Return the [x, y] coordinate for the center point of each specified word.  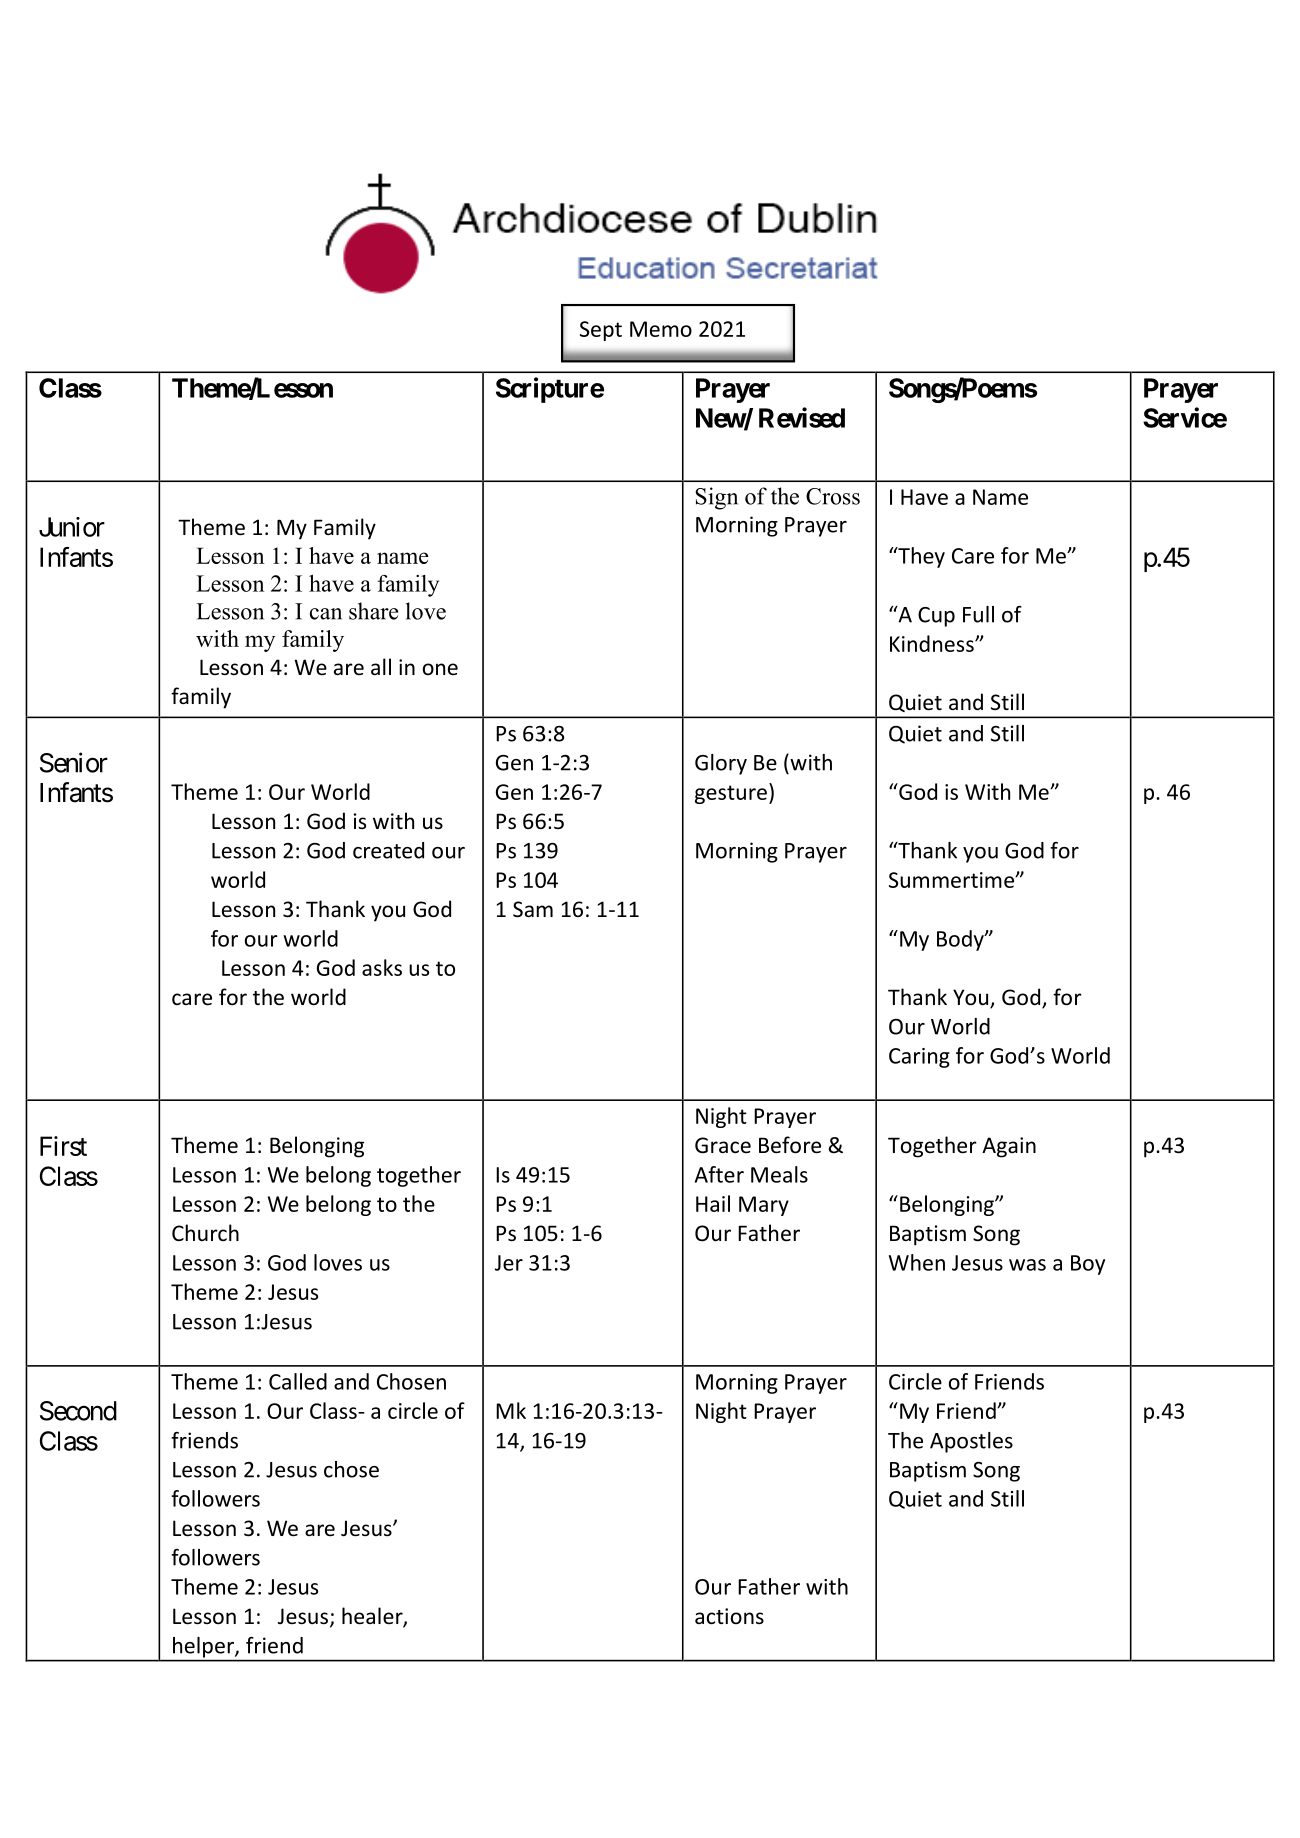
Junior [72, 527]
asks [382, 967]
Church [205, 1232]
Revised [802, 417]
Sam [533, 909]
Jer [509, 1263]
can [326, 614]
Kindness [933, 643]
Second [78, 1411]
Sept [601, 331]
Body [961, 940]
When [917, 1262]
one [440, 669]
